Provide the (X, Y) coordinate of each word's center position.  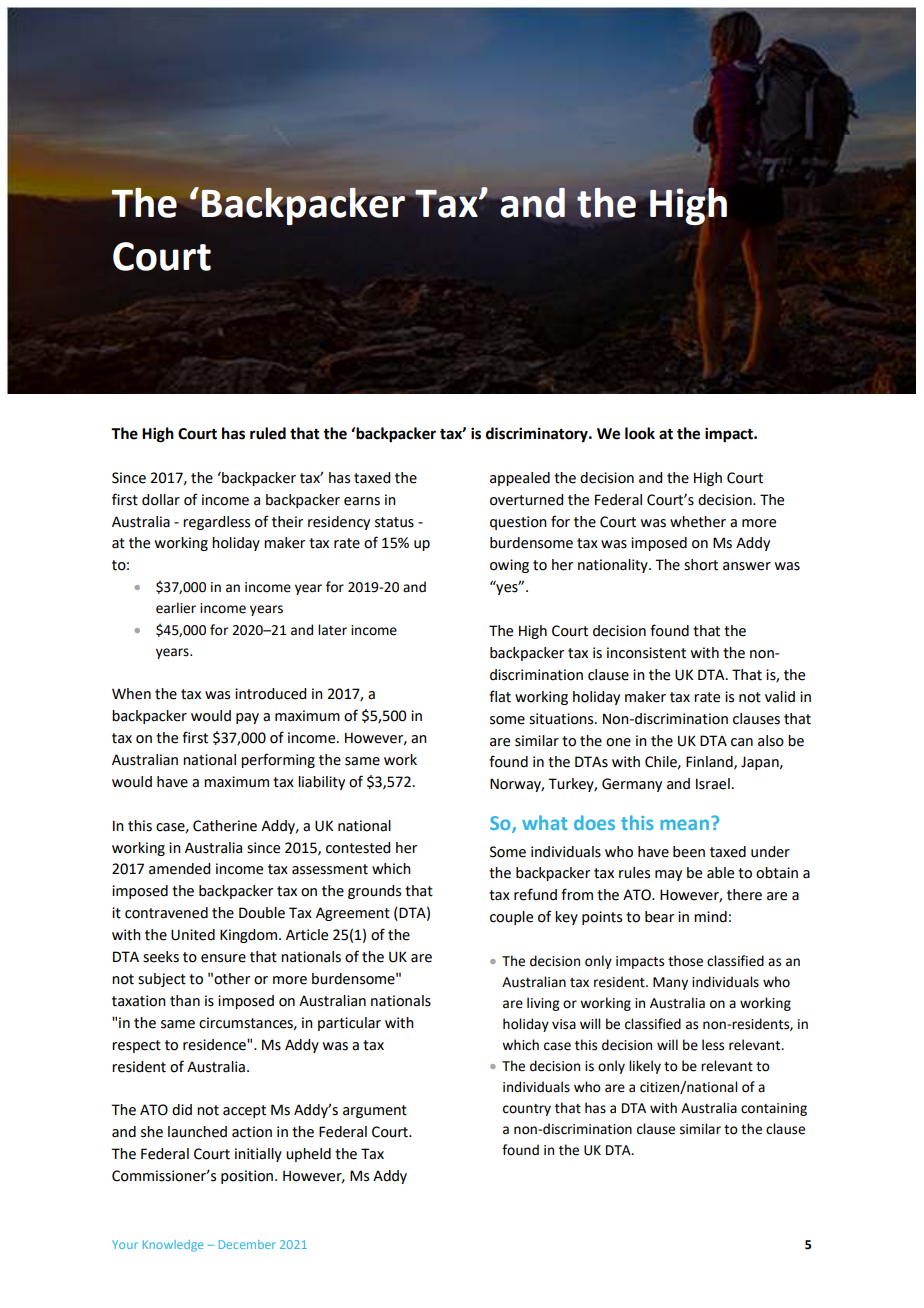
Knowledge (173, 1246)
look (640, 433)
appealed (520, 479)
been (689, 852)
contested (358, 848)
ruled (268, 433)
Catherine (225, 826)
